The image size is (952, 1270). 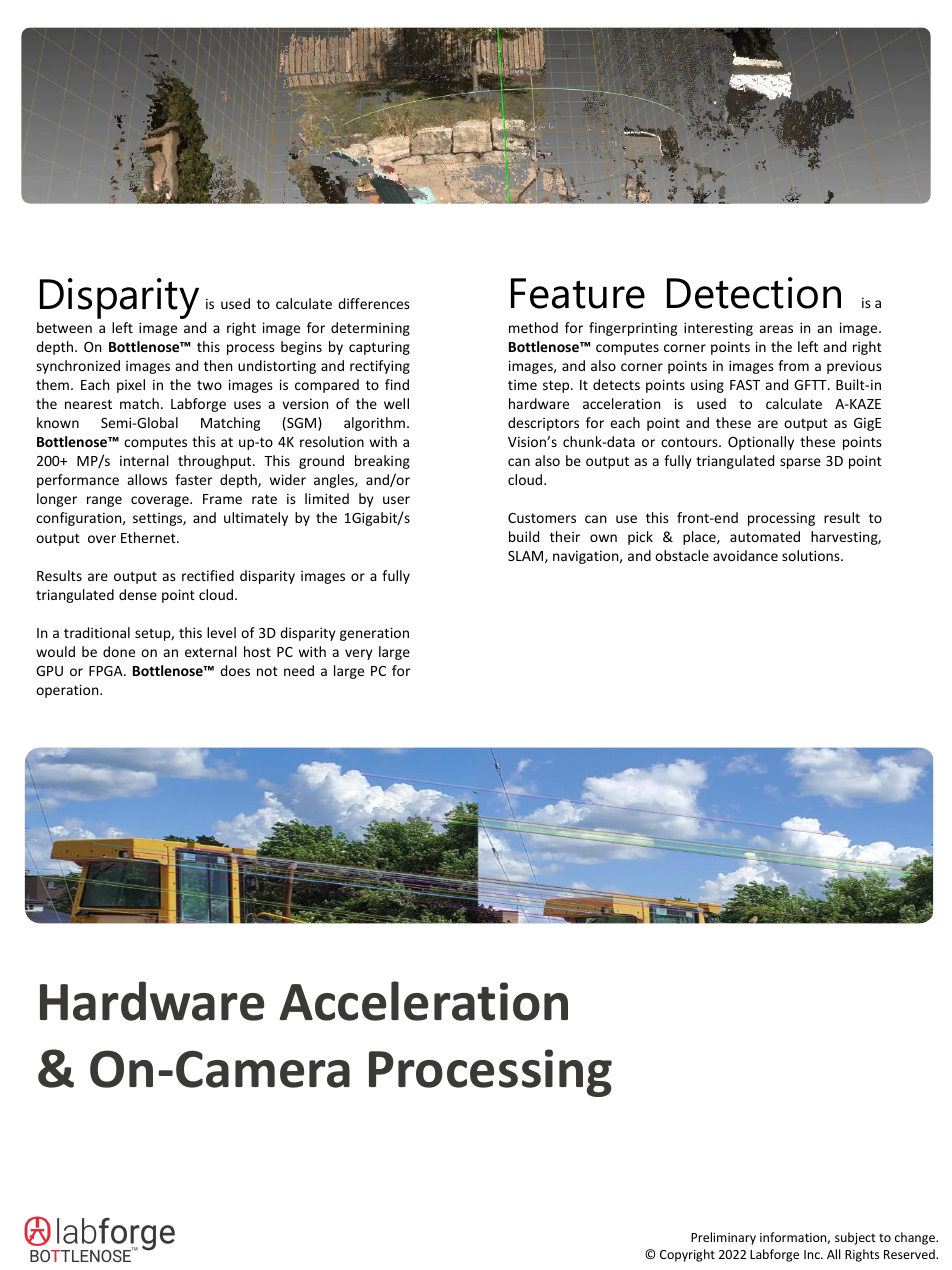 What do you see at coordinates (723, 1238) in the screenshot?
I see `Preliminary` at bounding box center [723, 1238].
